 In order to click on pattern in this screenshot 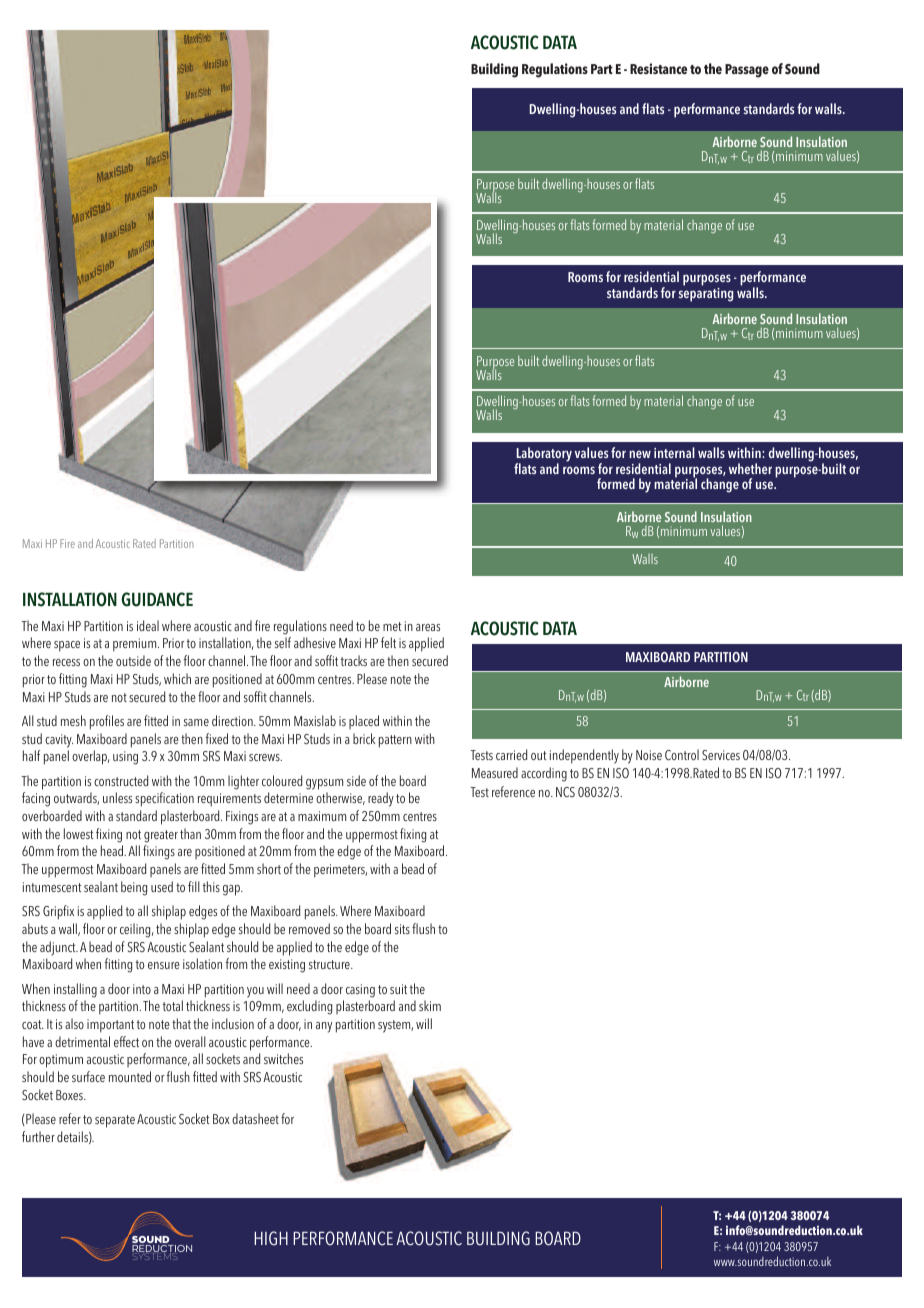, I will do `click(395, 741)`.
